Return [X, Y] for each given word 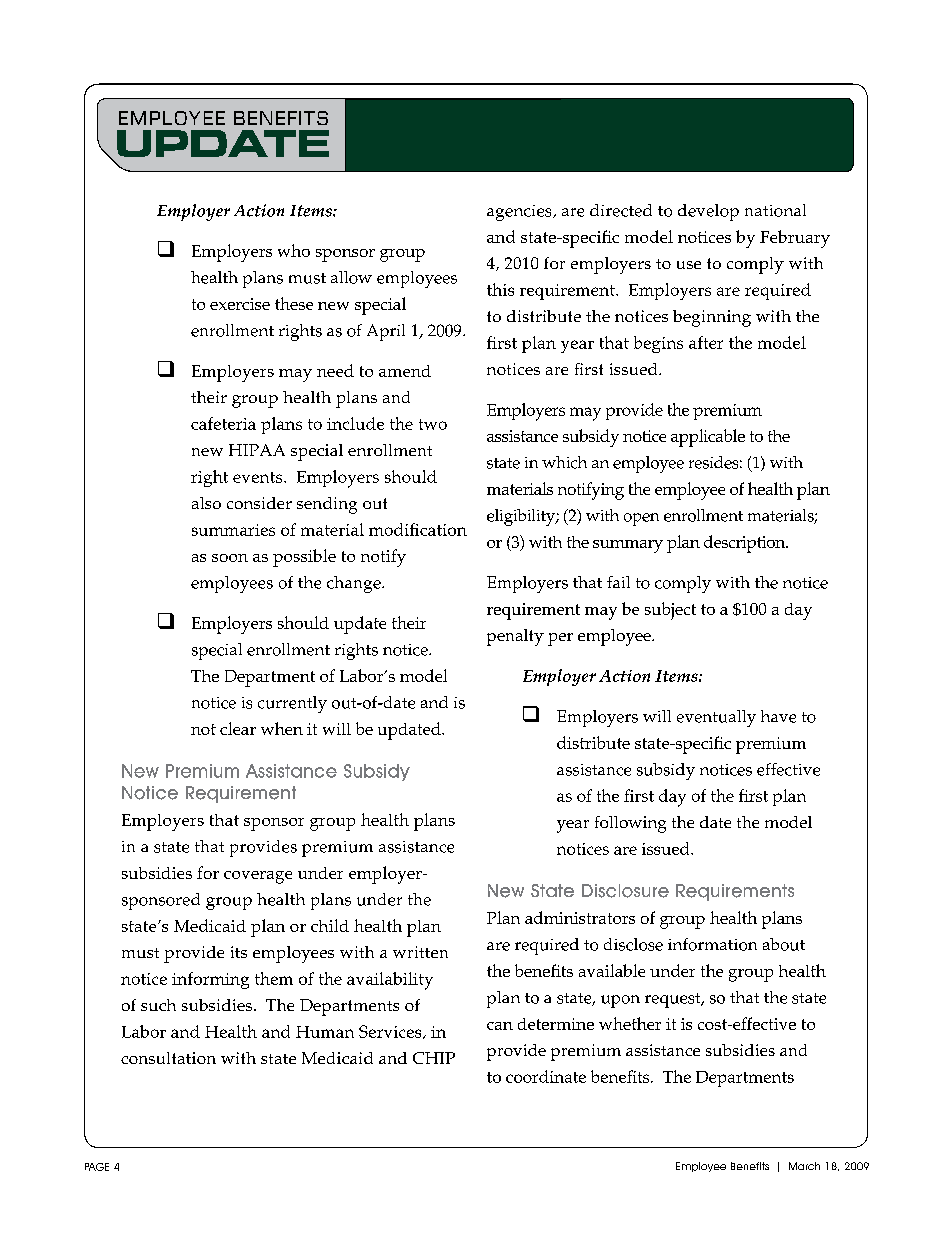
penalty [515, 637]
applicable [708, 438]
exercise [240, 304]
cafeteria [223, 423]
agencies [520, 213]
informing [210, 980]
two [433, 424]
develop [708, 212]
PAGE [97, 1167]
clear [238, 728]
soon [230, 558]
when [282, 728]
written [420, 952]
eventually [716, 718]
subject [670, 611]
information [712, 944]
